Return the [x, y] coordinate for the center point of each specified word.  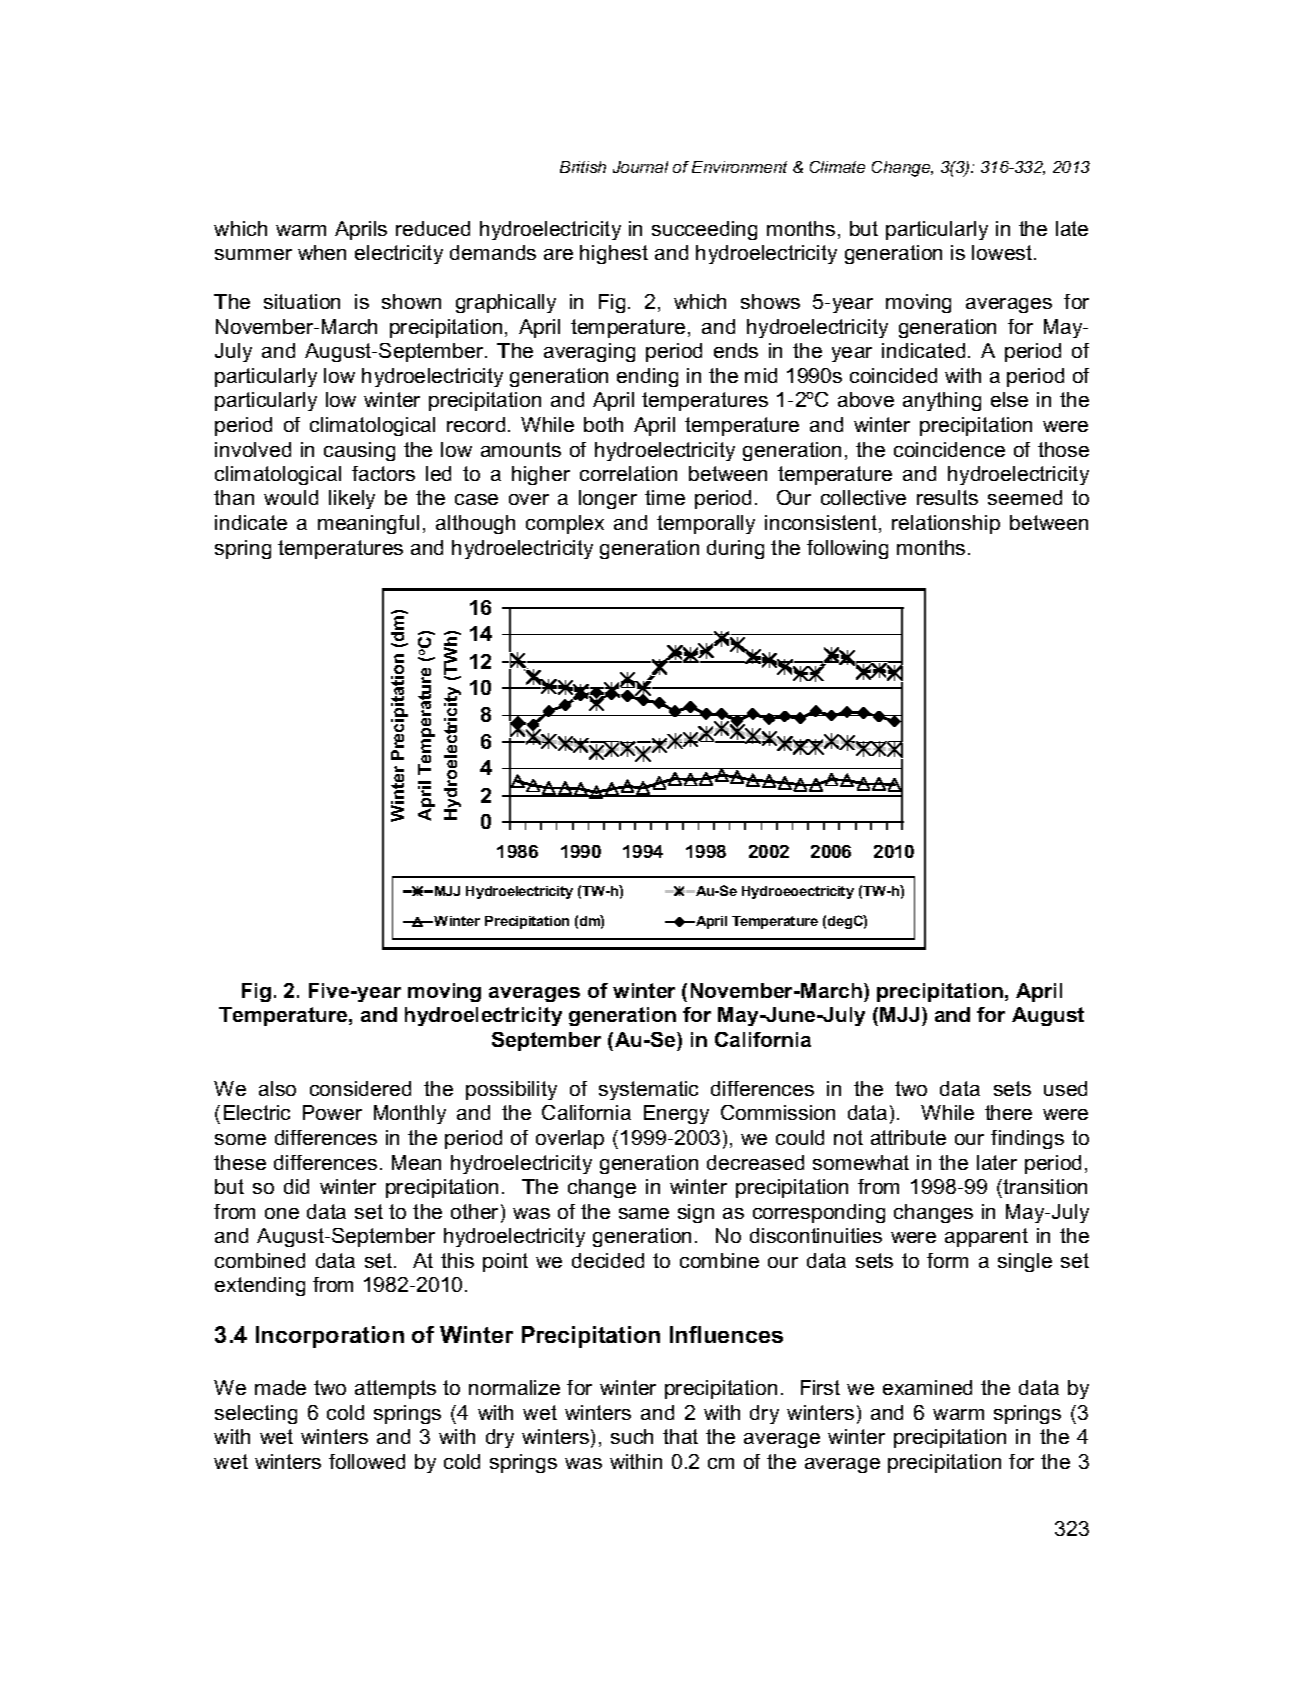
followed [367, 1461]
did [296, 1186]
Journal [640, 167]
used [1065, 1088]
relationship [946, 524]
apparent [986, 1237]
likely [352, 499]
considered [360, 1088]
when [322, 252]
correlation [628, 473]
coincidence [949, 449]
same [644, 1213]
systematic [648, 1090]
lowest [1003, 252]
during [735, 549]
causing [359, 451]
